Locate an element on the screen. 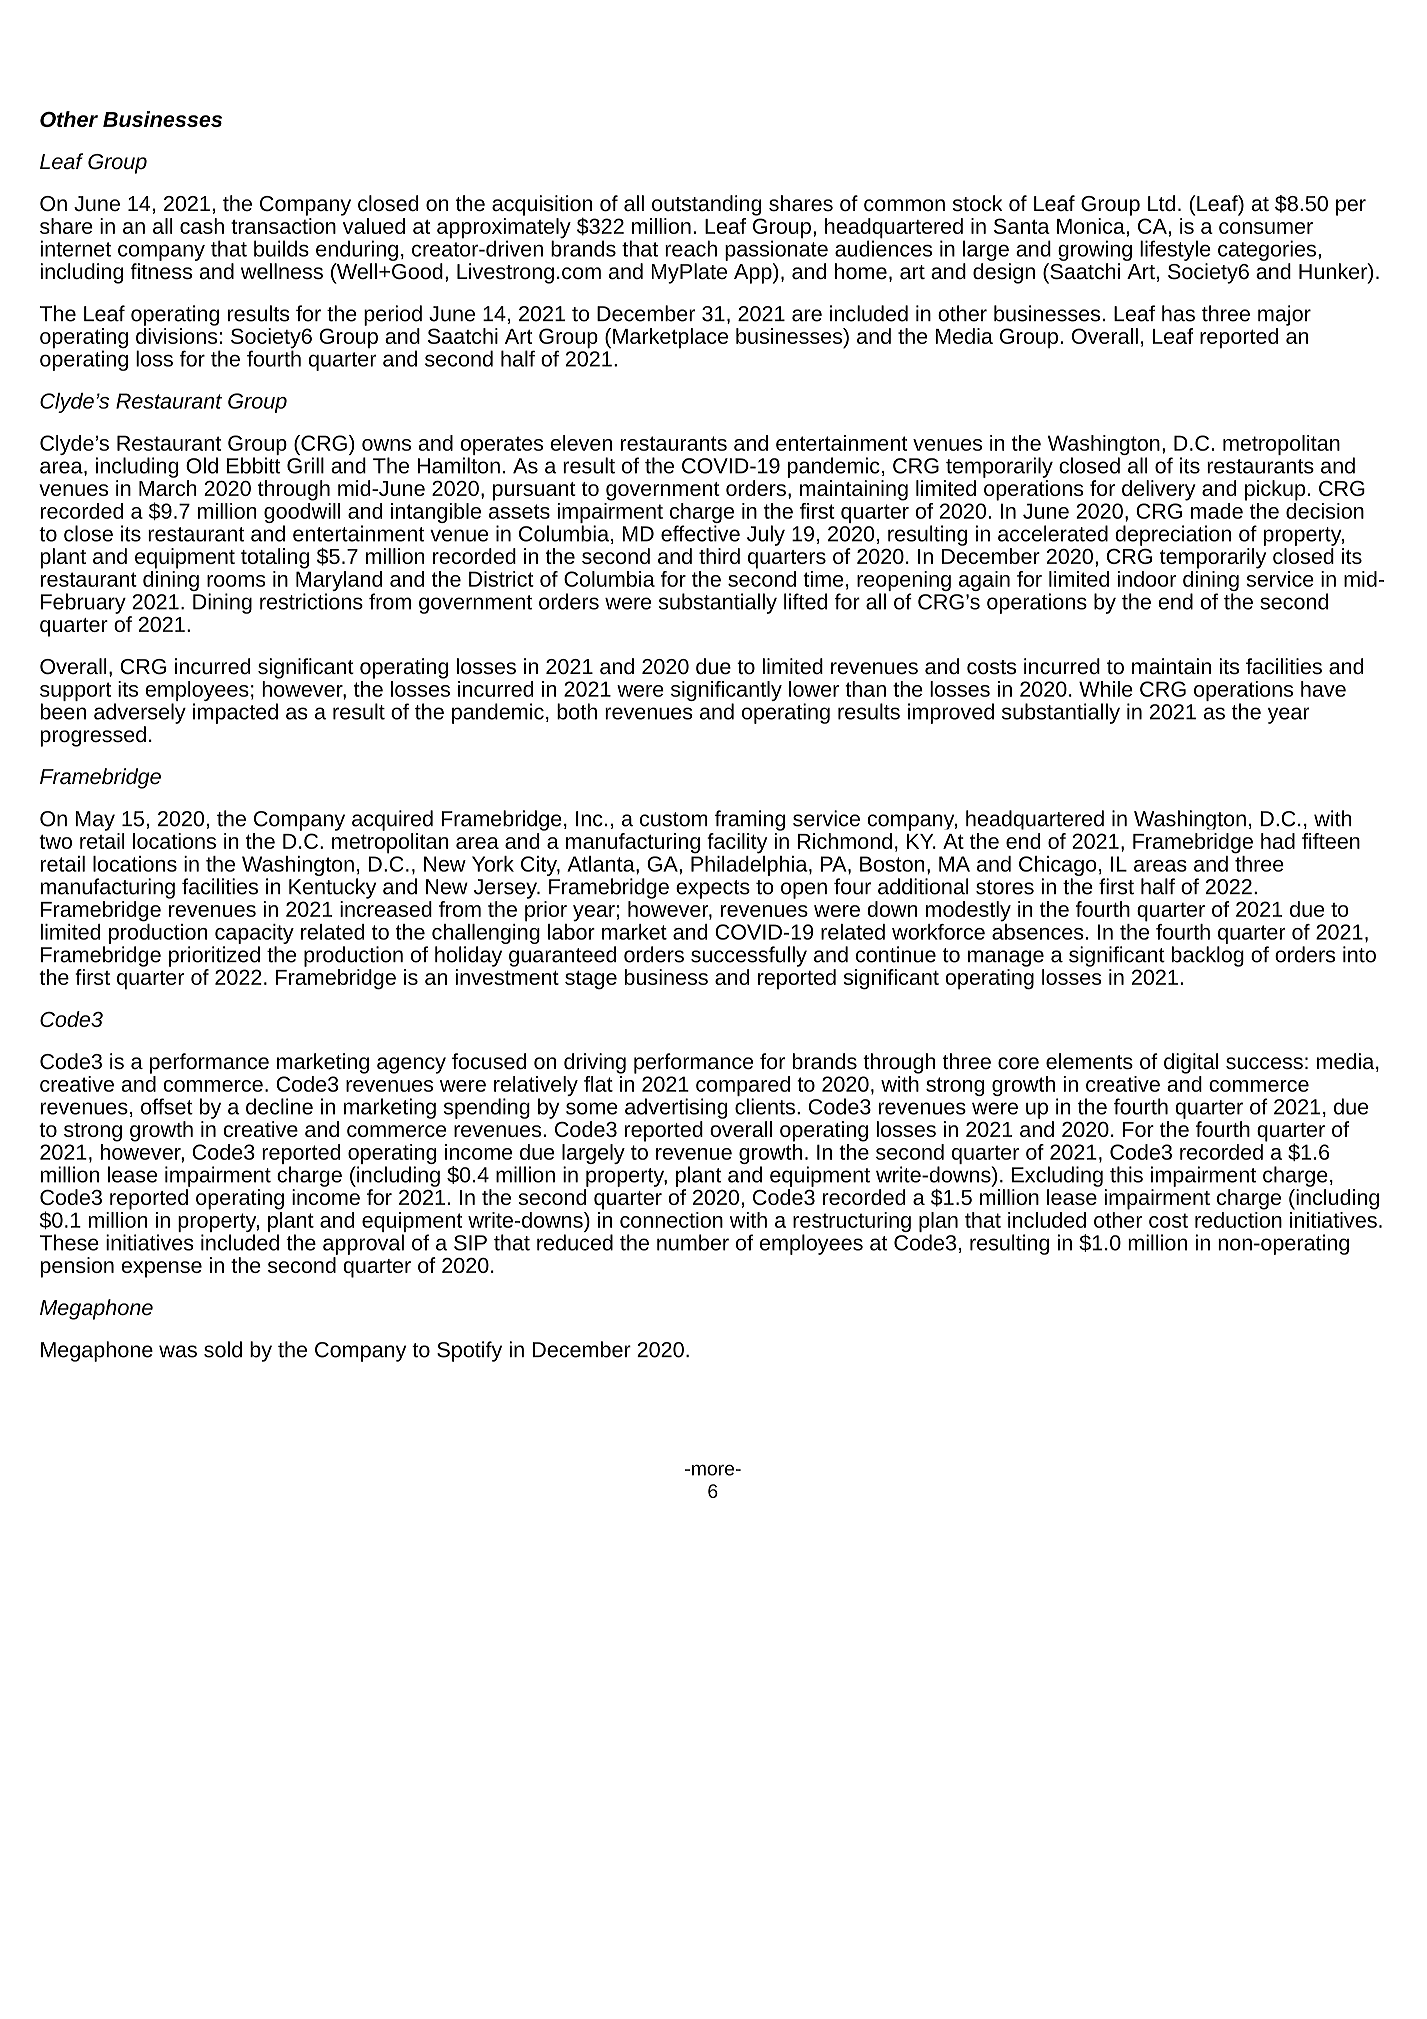  March is located at coordinates (168, 488).
